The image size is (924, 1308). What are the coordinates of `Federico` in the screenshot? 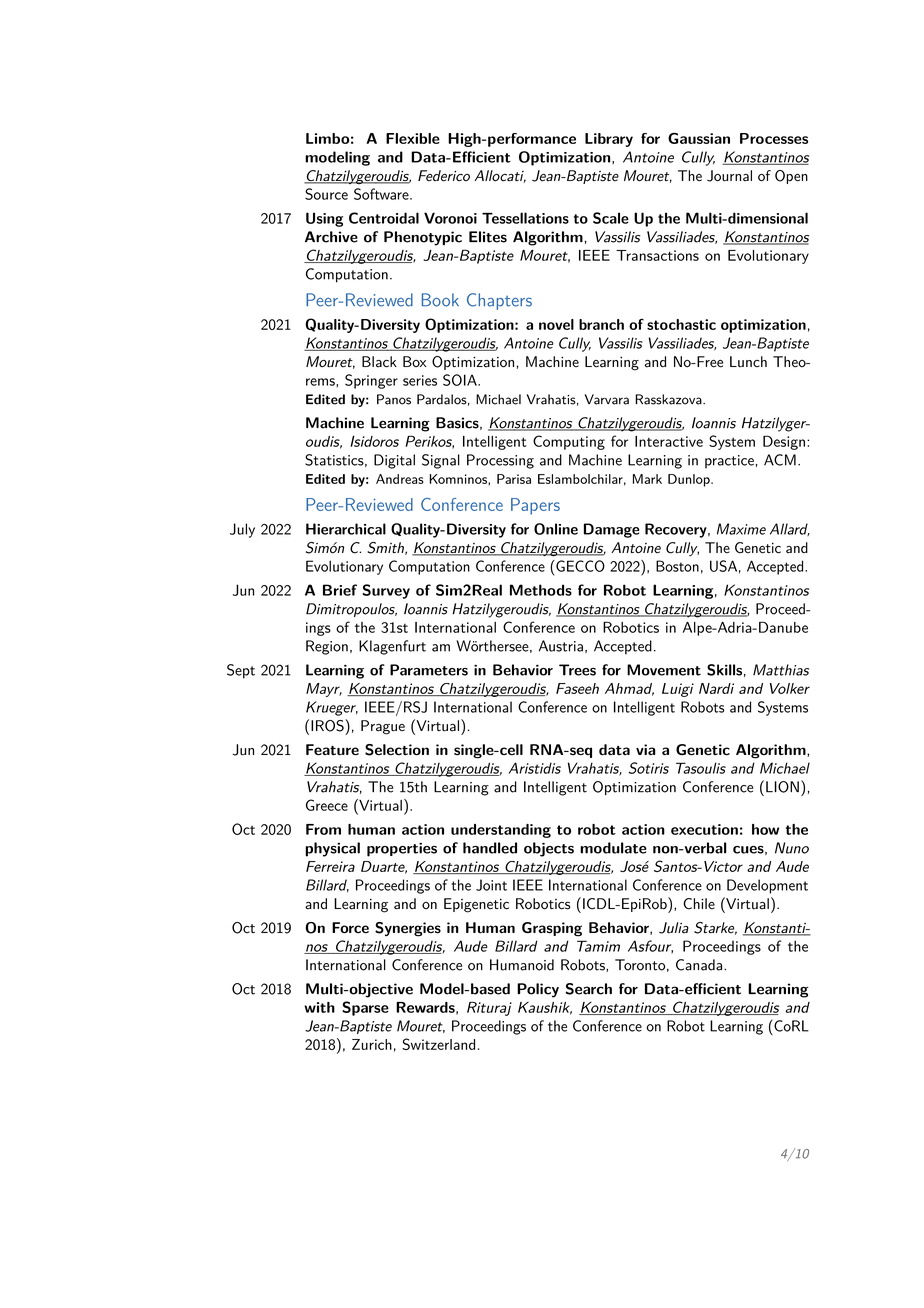 It's located at (444, 176).
